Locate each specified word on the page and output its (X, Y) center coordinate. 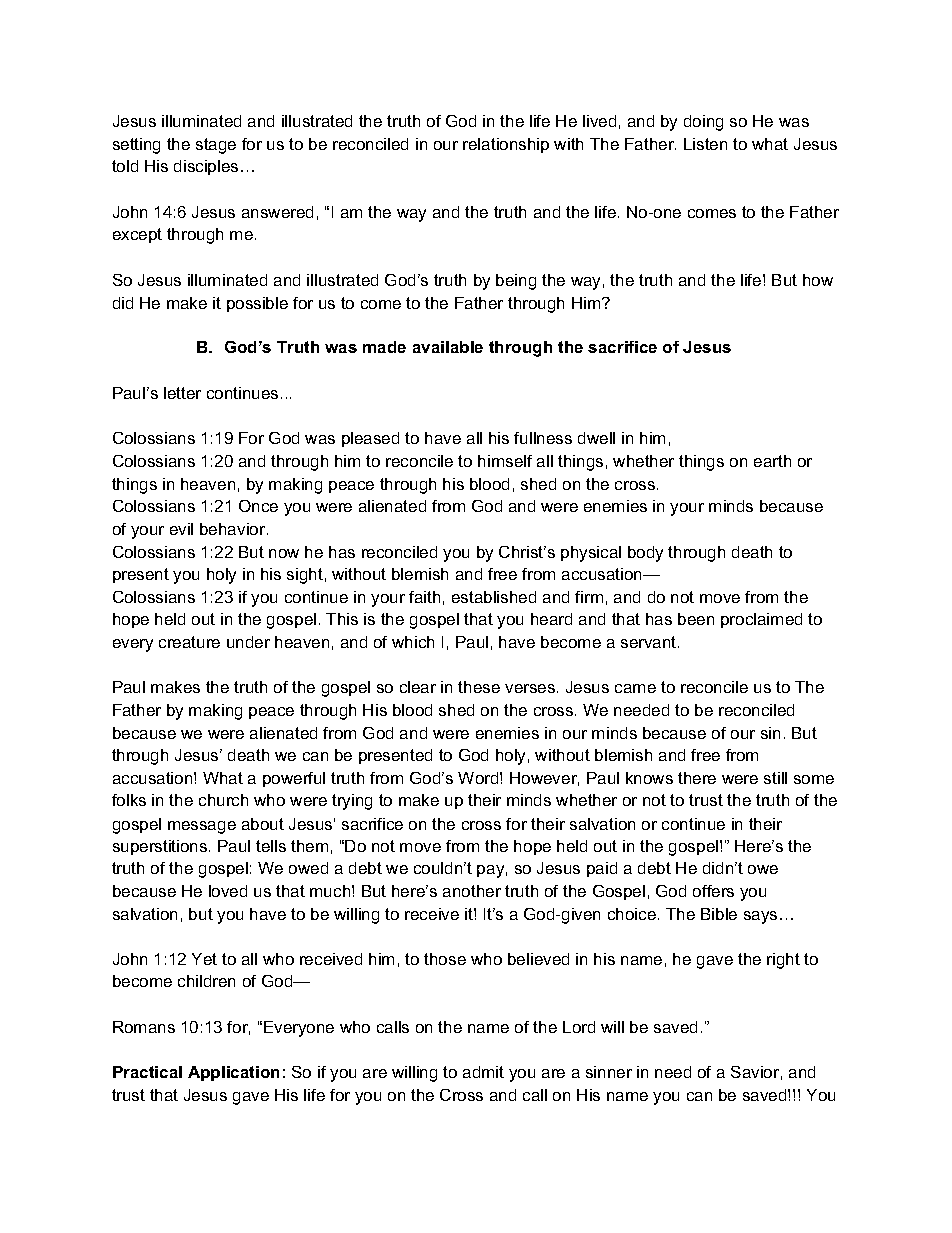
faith (424, 597)
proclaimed (761, 620)
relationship (506, 145)
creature (189, 642)
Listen (705, 144)
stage (216, 146)
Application (233, 1073)
